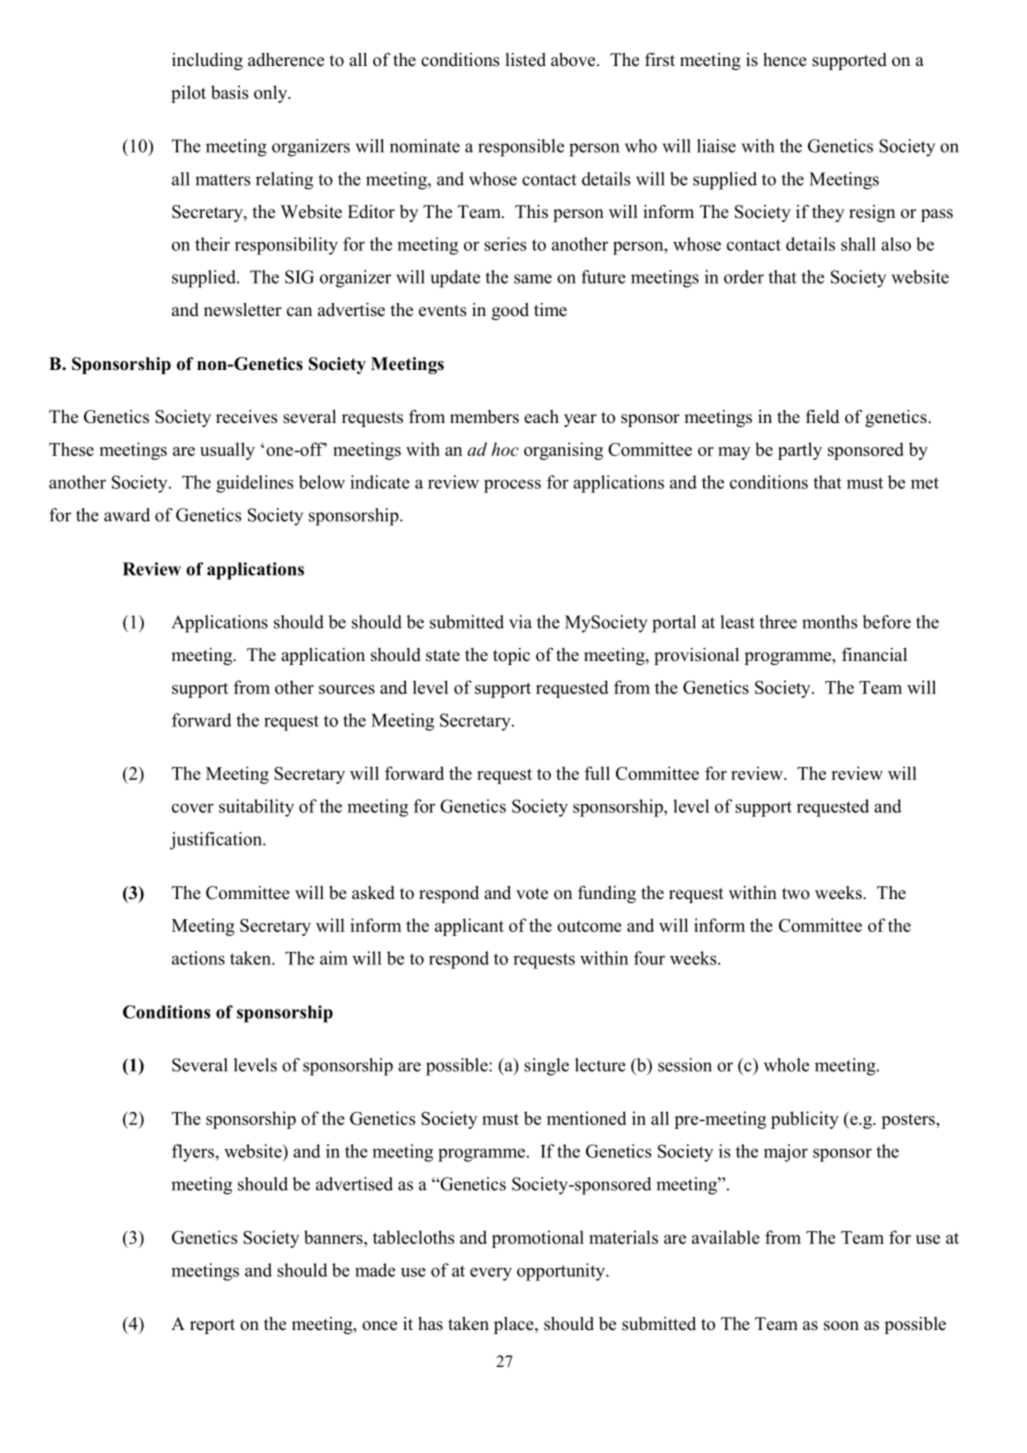  What do you see at coordinates (841, 1326) in the screenshot?
I see `soon` at bounding box center [841, 1326].
